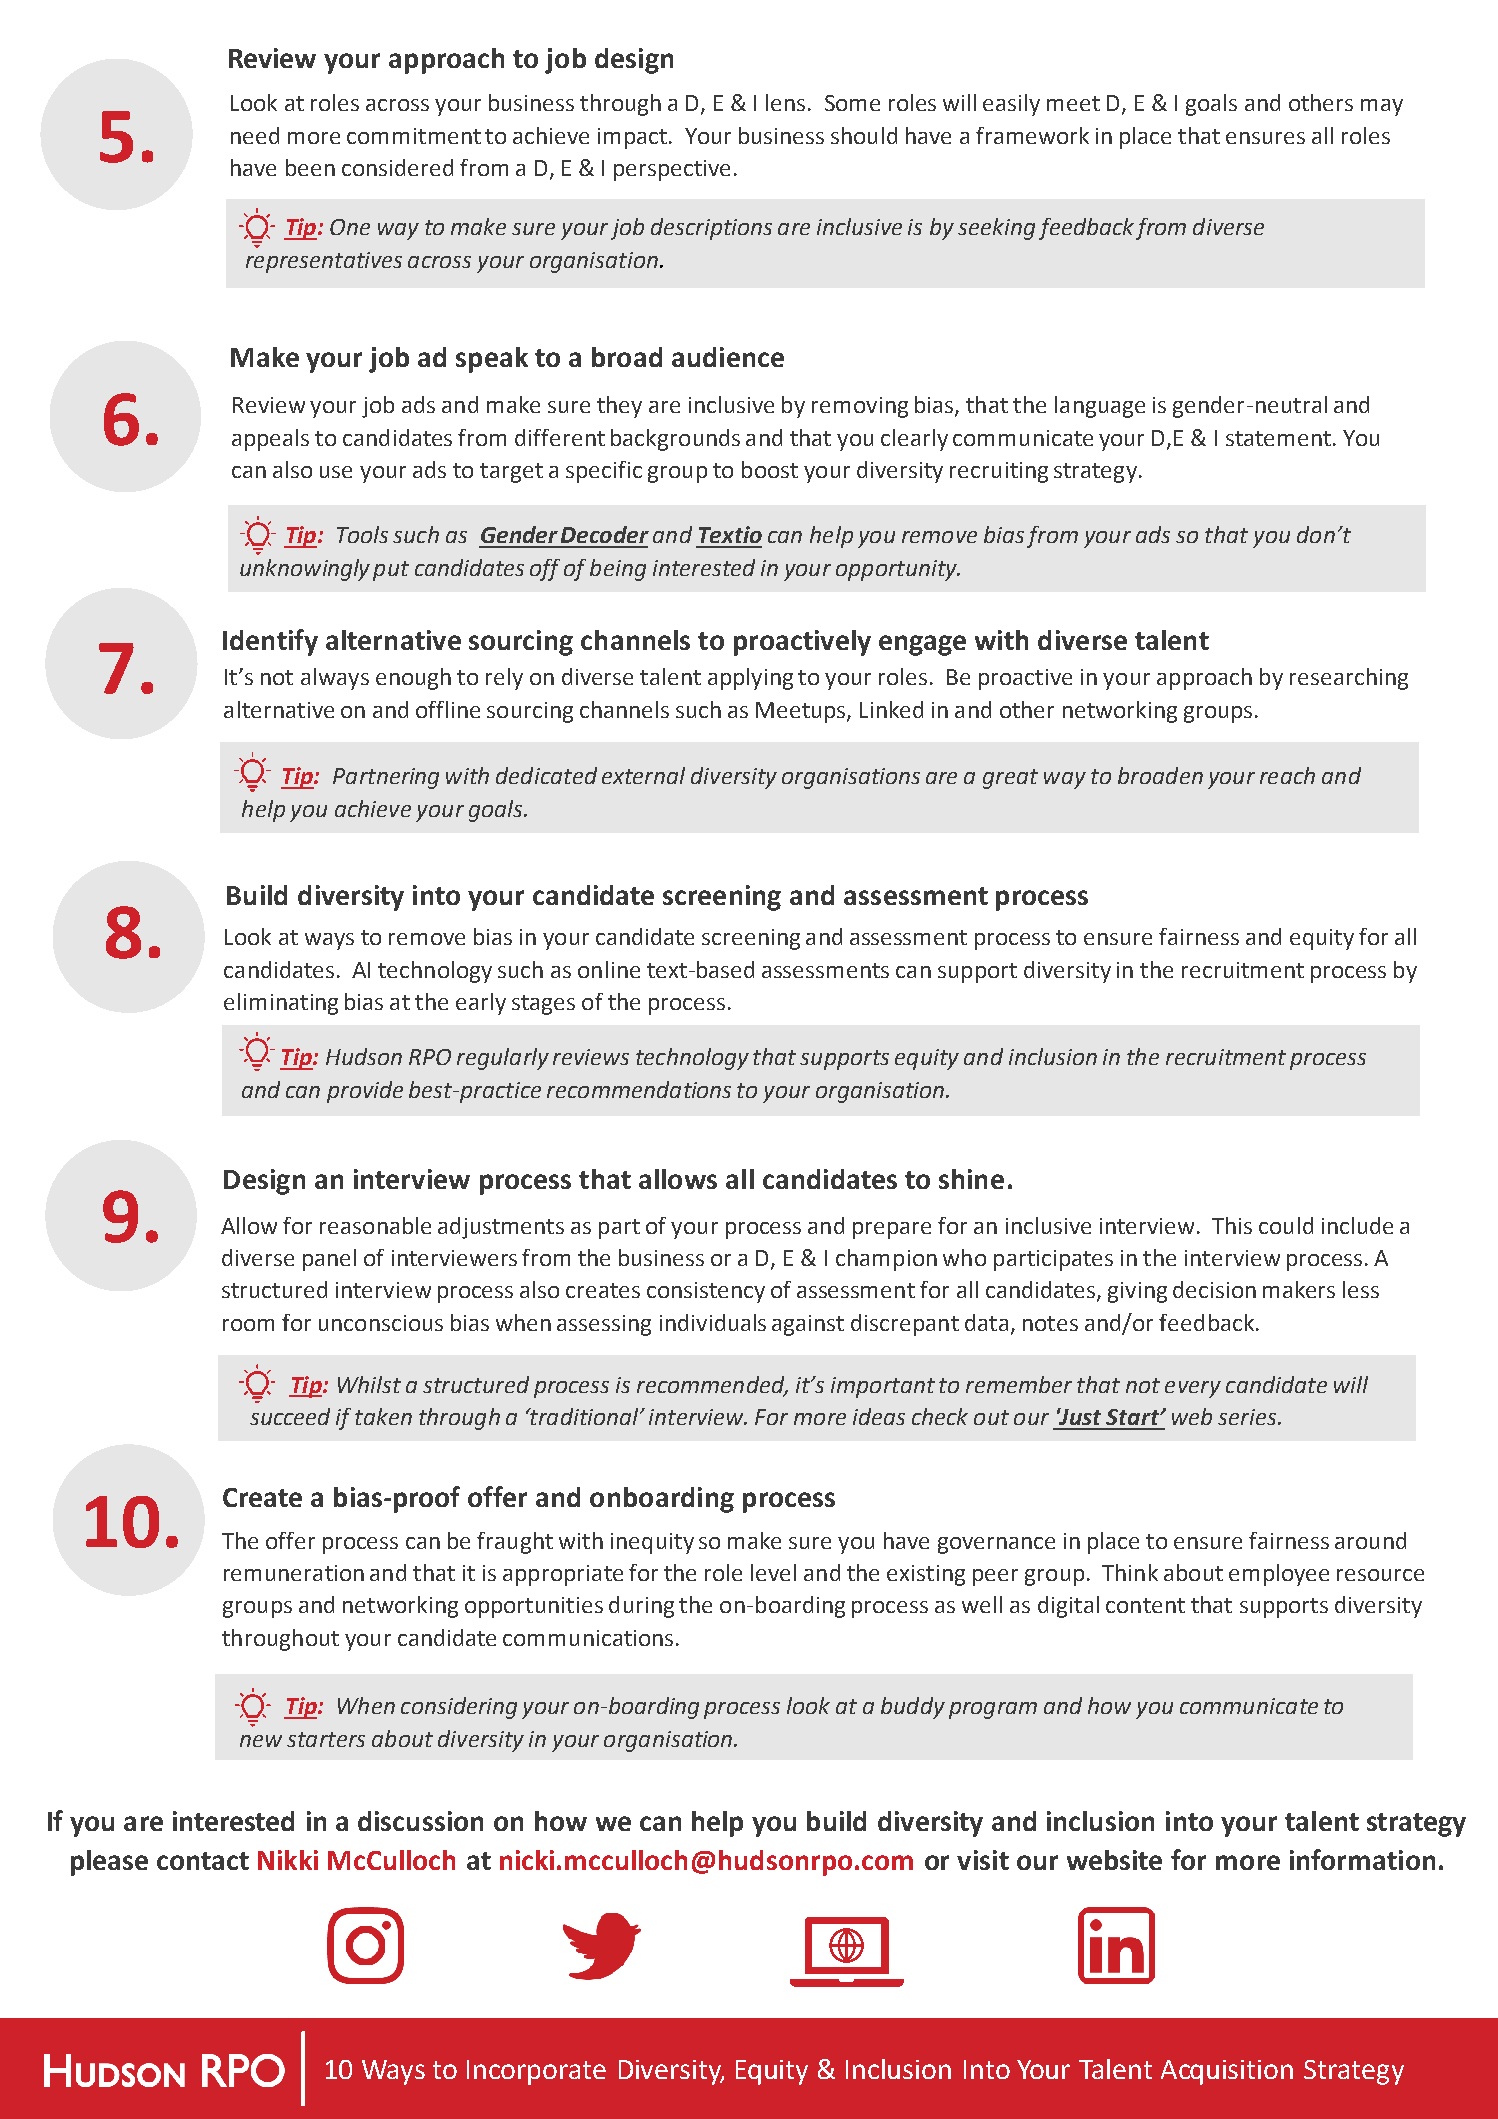 Image resolution: width=1498 pixels, height=2119 pixels. Describe the element at coordinates (773, 1572) in the image. I see `level` at that location.
